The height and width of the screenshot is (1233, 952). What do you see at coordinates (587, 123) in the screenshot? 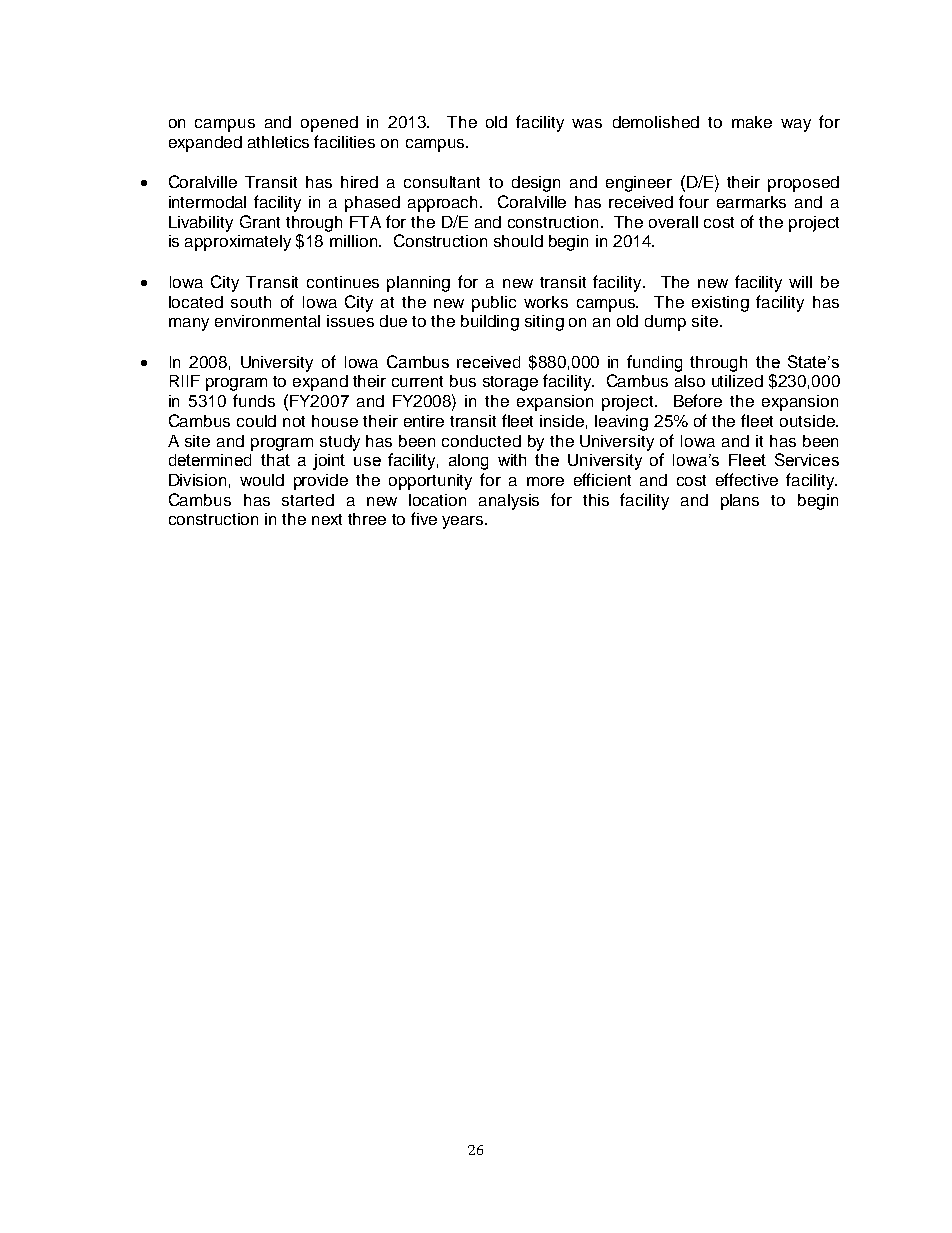
I see `was` at bounding box center [587, 123].
